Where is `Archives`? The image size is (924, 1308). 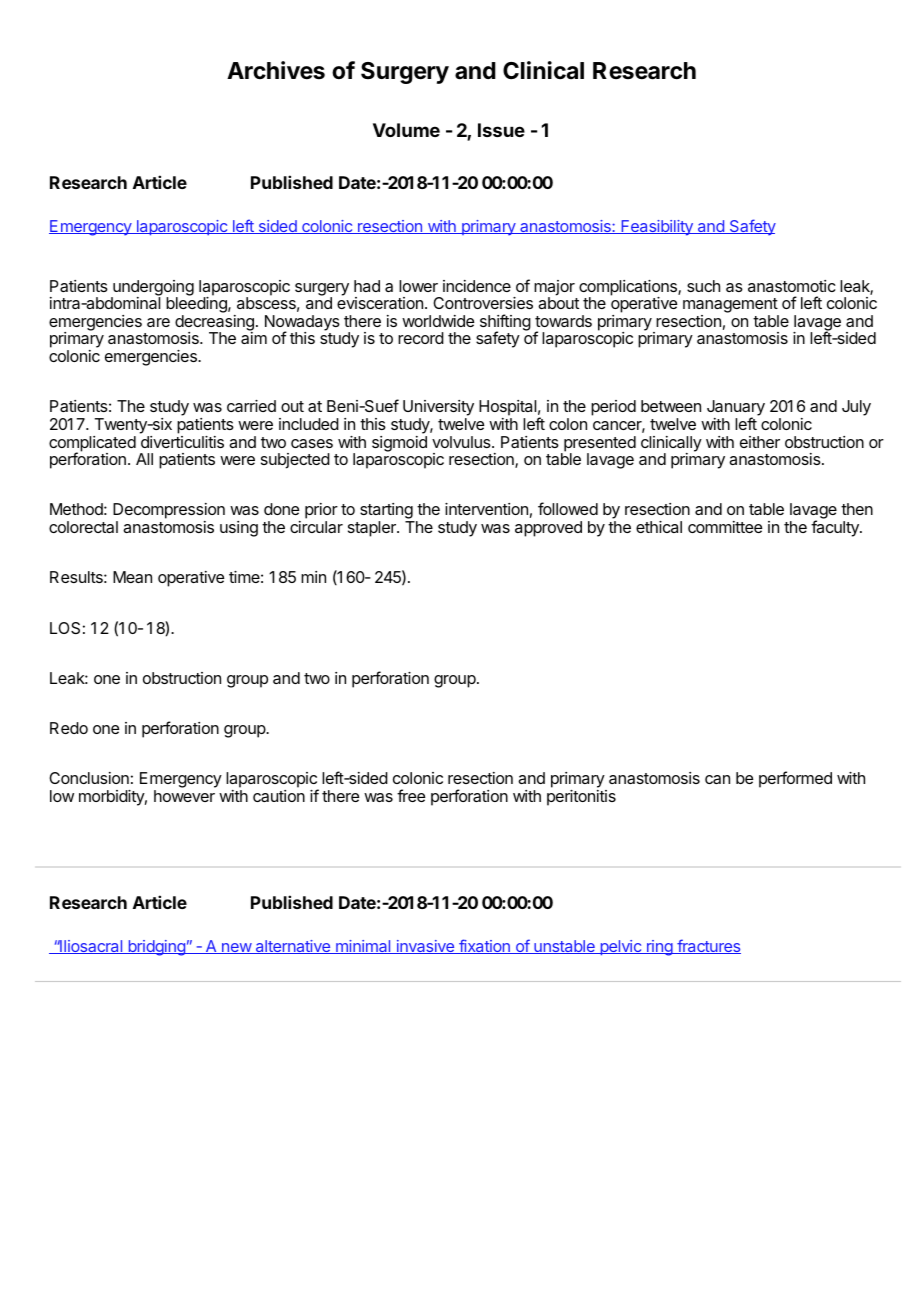
Archives is located at coordinates (276, 70).
